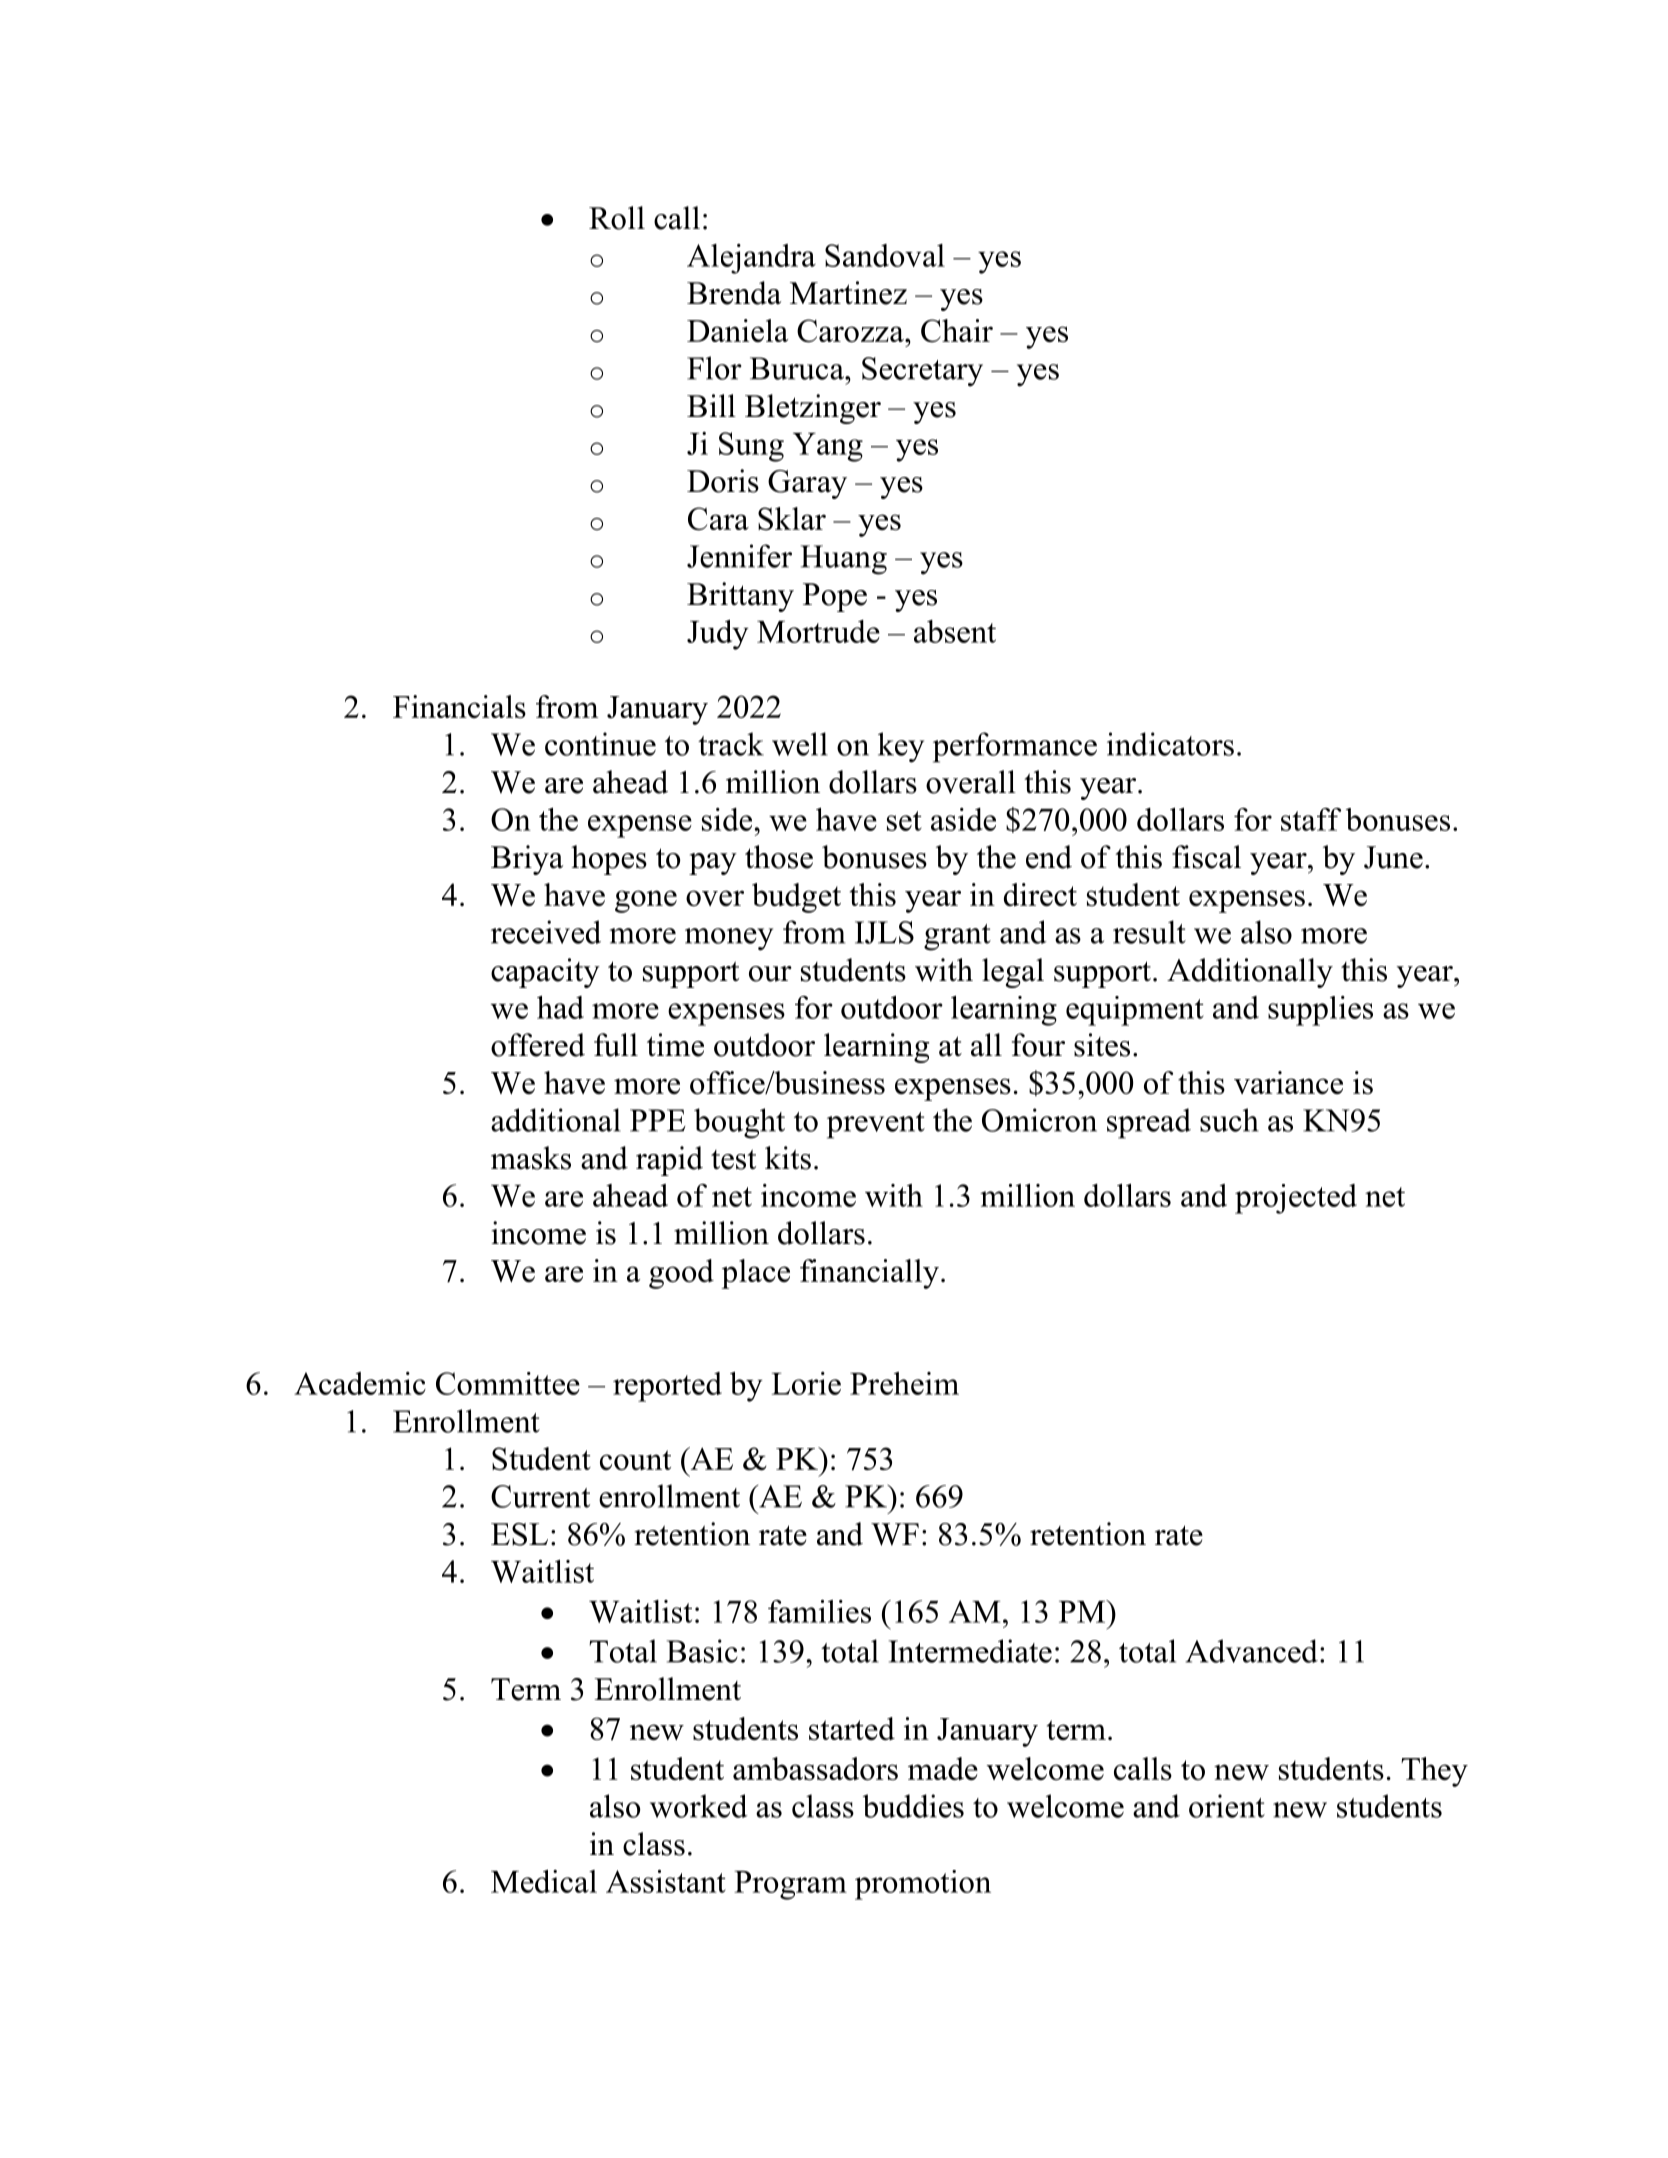 This page has width=1668, height=2158. What do you see at coordinates (508, 1383) in the page?
I see `Committee` at bounding box center [508, 1383].
